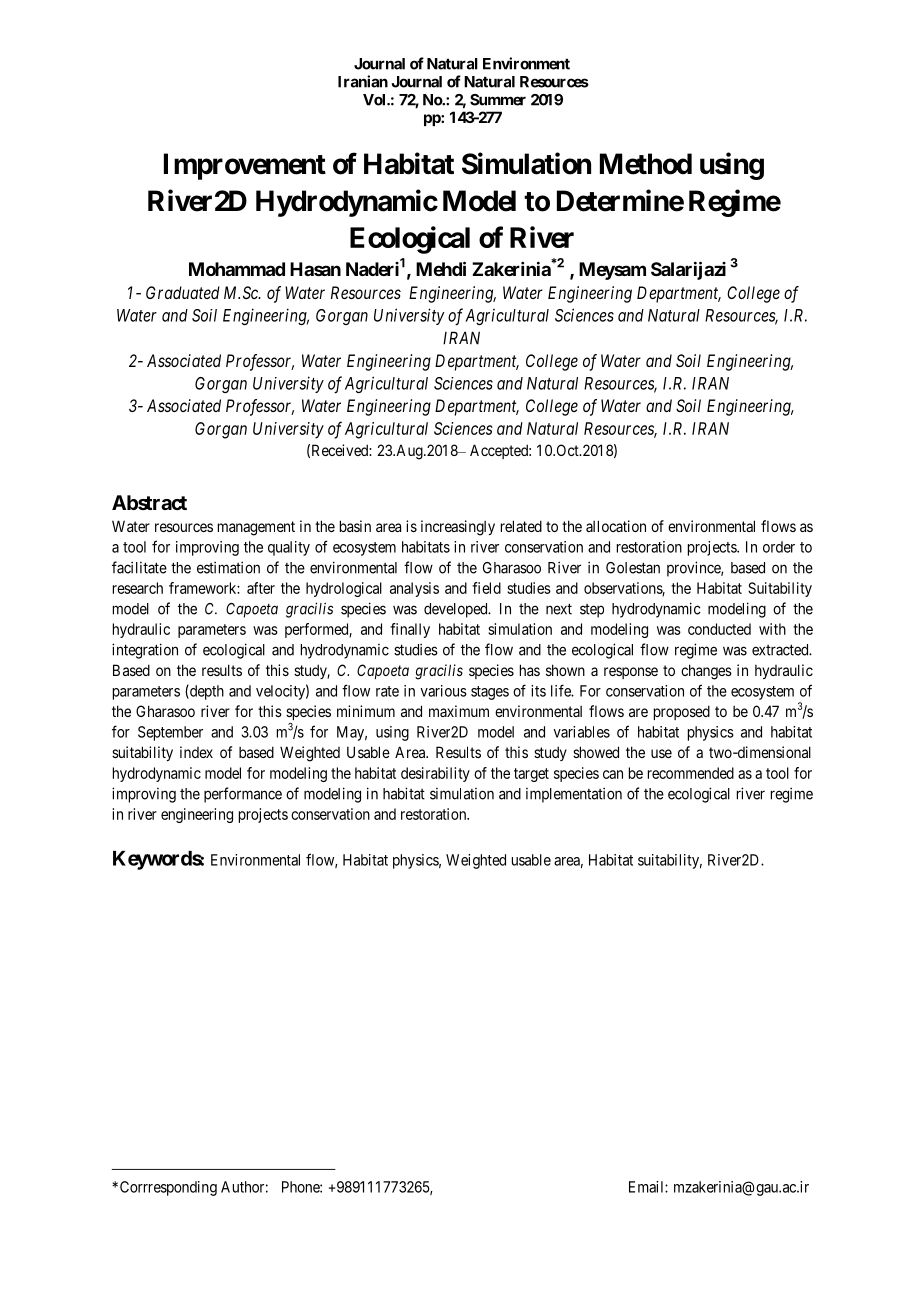  I want to click on index, so click(196, 752).
